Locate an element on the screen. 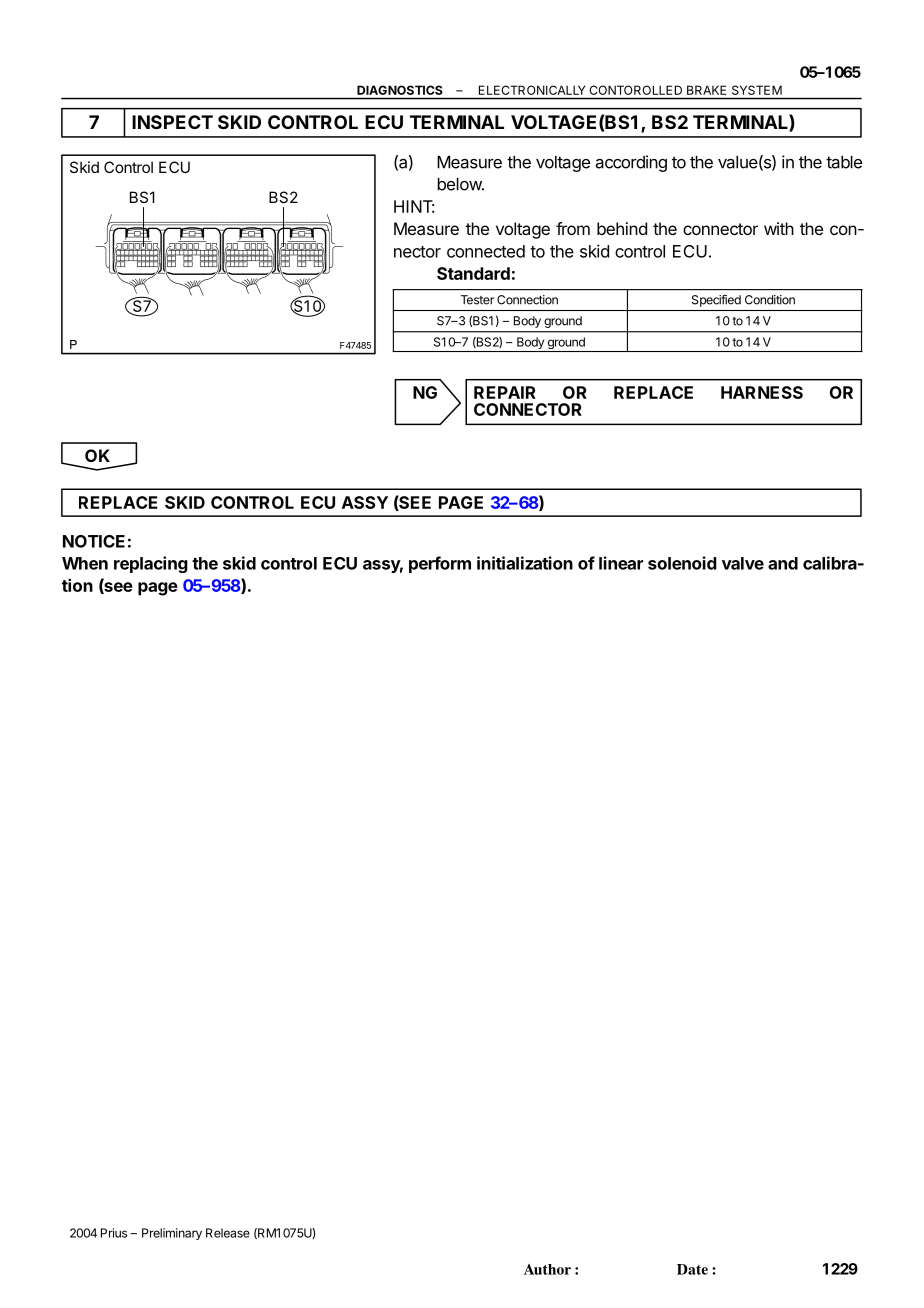  REPAIR is located at coordinates (505, 392).
